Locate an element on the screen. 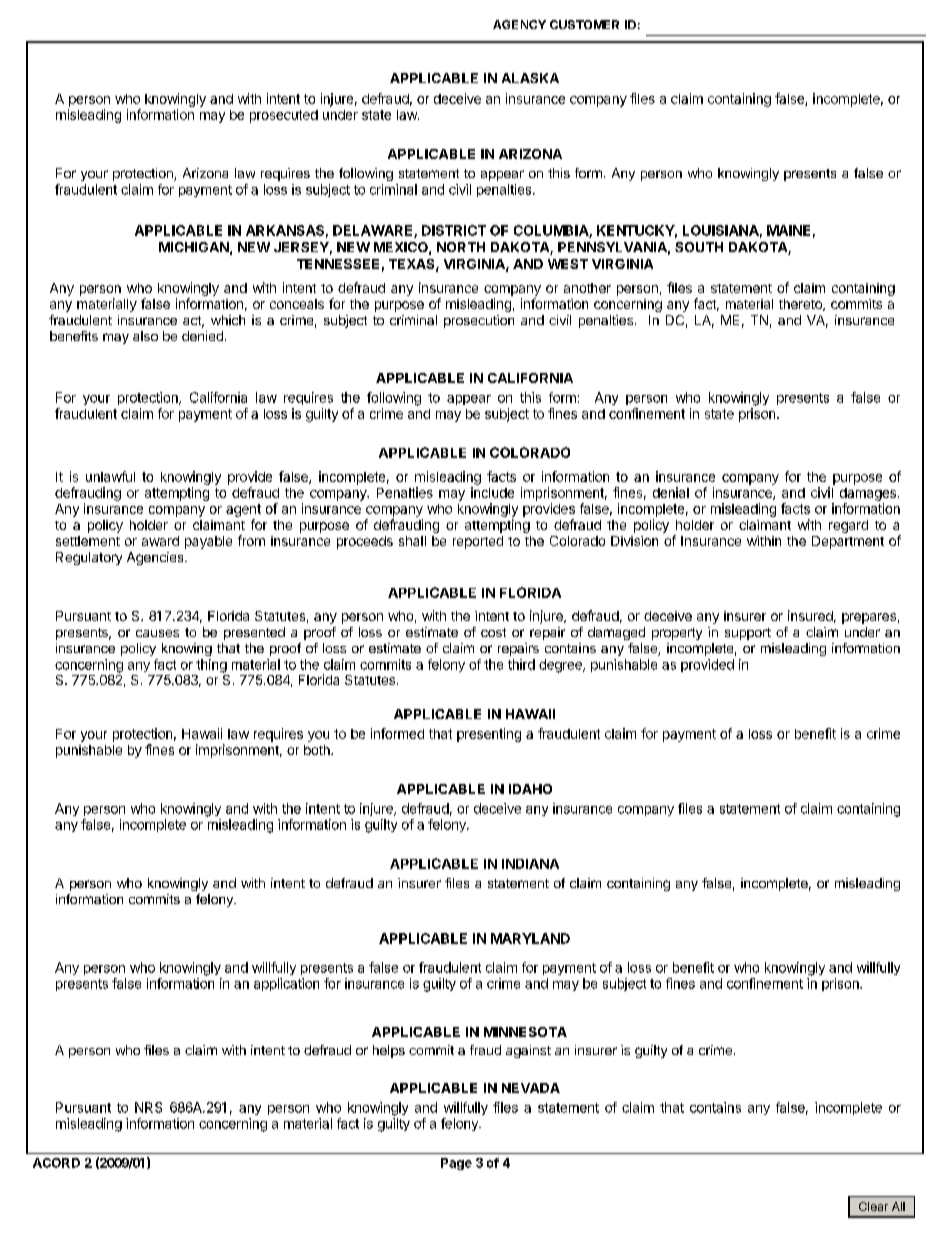  NEVADA is located at coordinates (531, 1088).
